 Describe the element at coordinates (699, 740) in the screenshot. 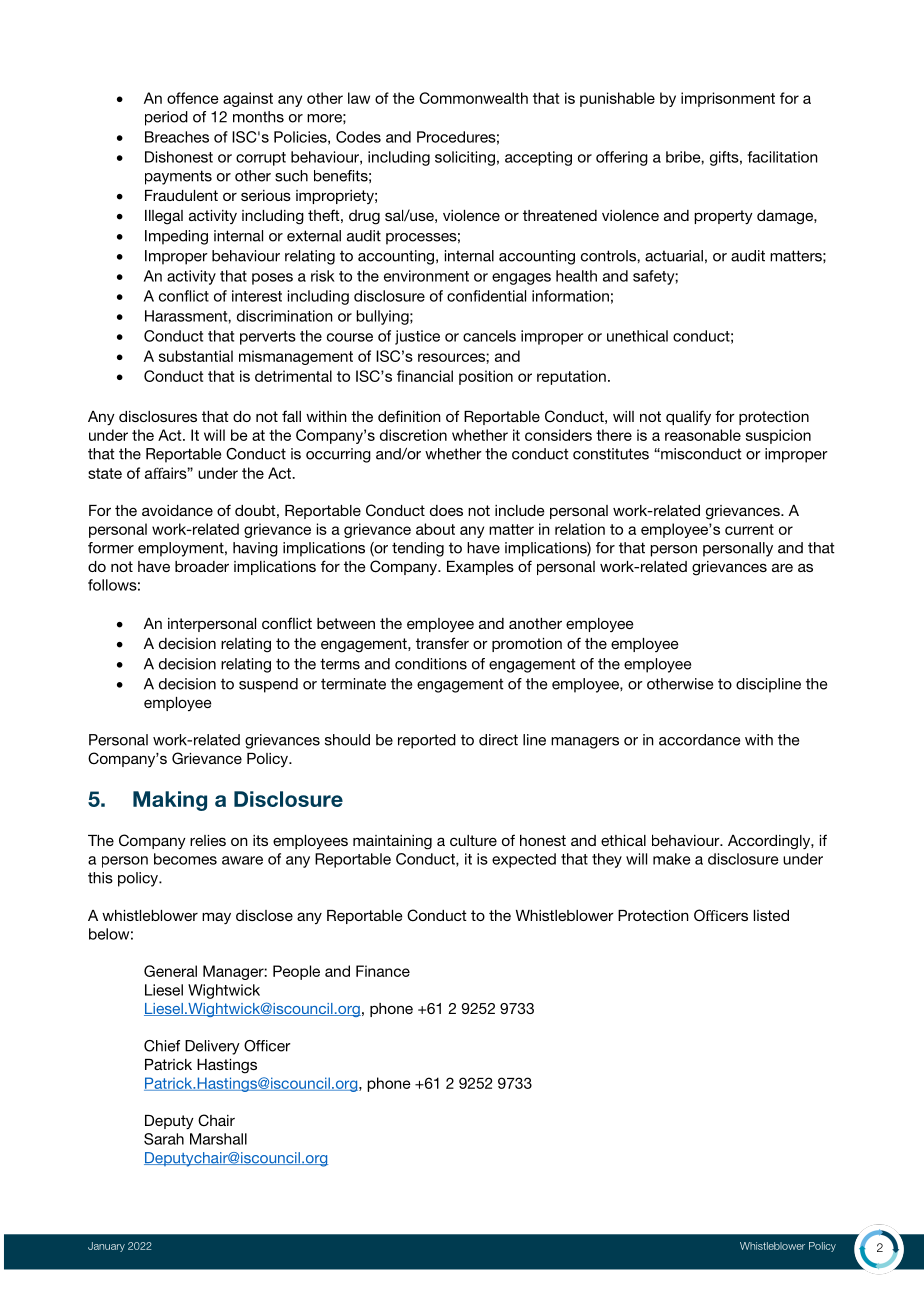

I see `accordance` at that location.
